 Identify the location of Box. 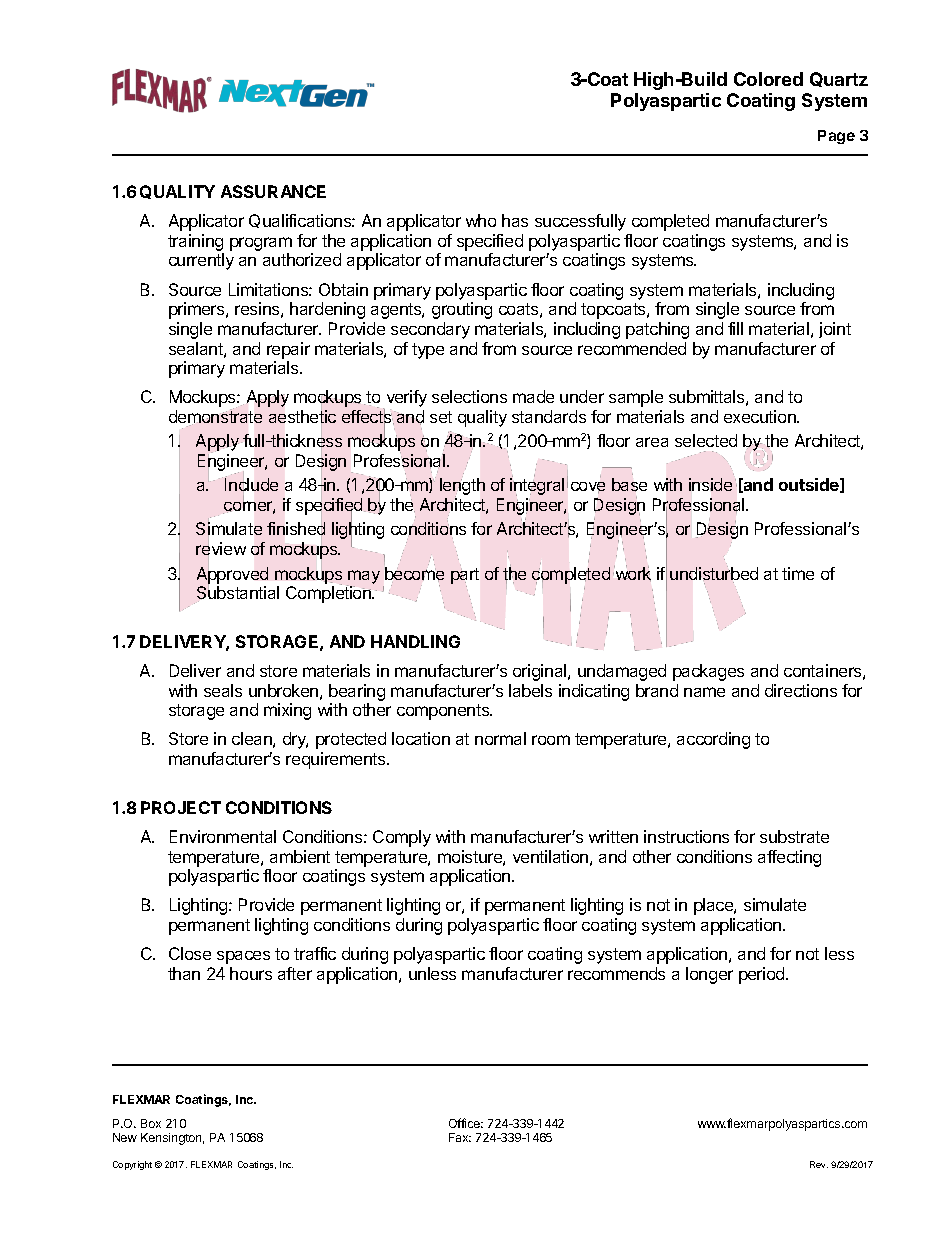
(151, 1123).
